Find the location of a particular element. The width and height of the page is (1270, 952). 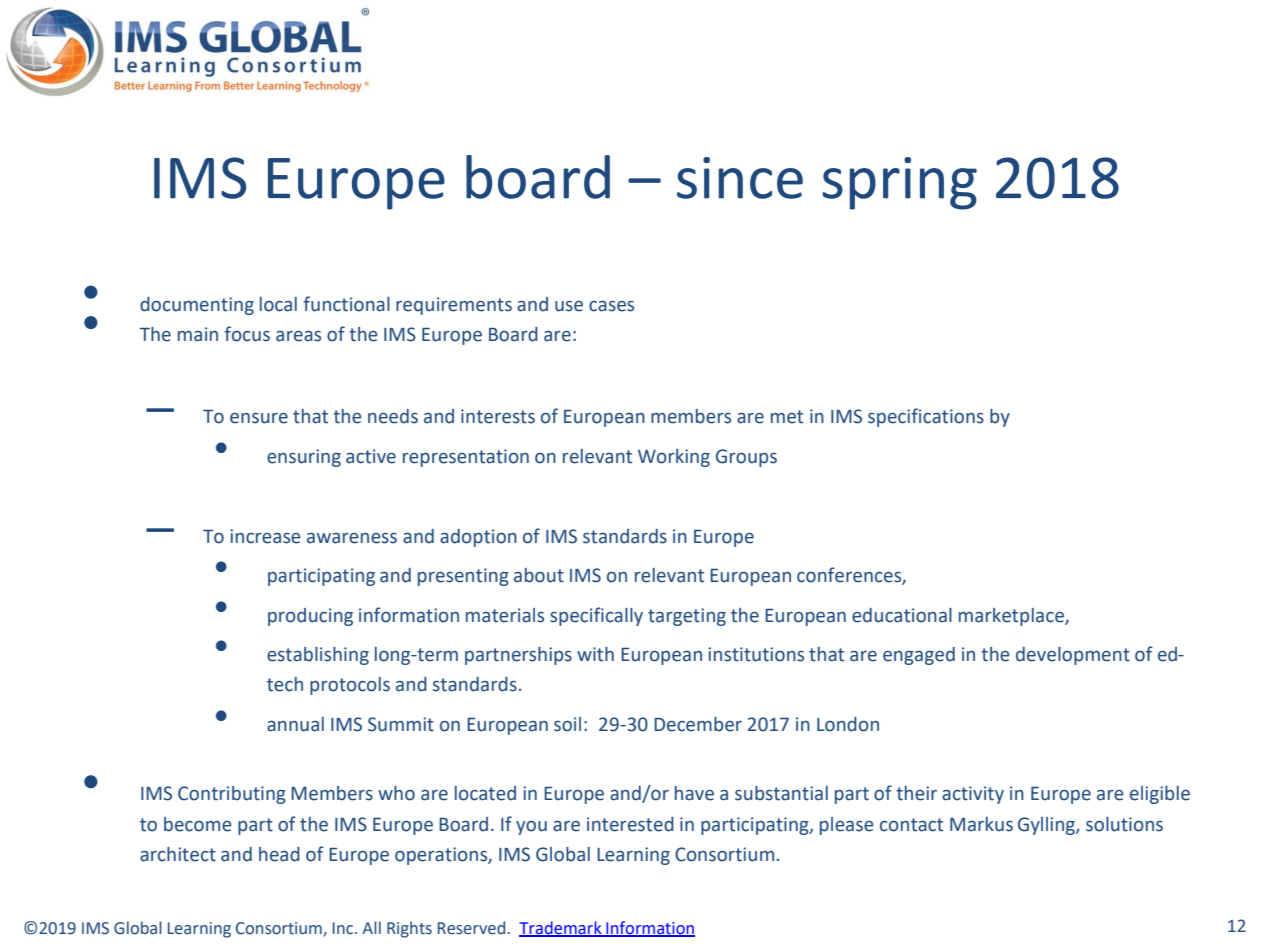

specifications is located at coordinates (926, 417).
